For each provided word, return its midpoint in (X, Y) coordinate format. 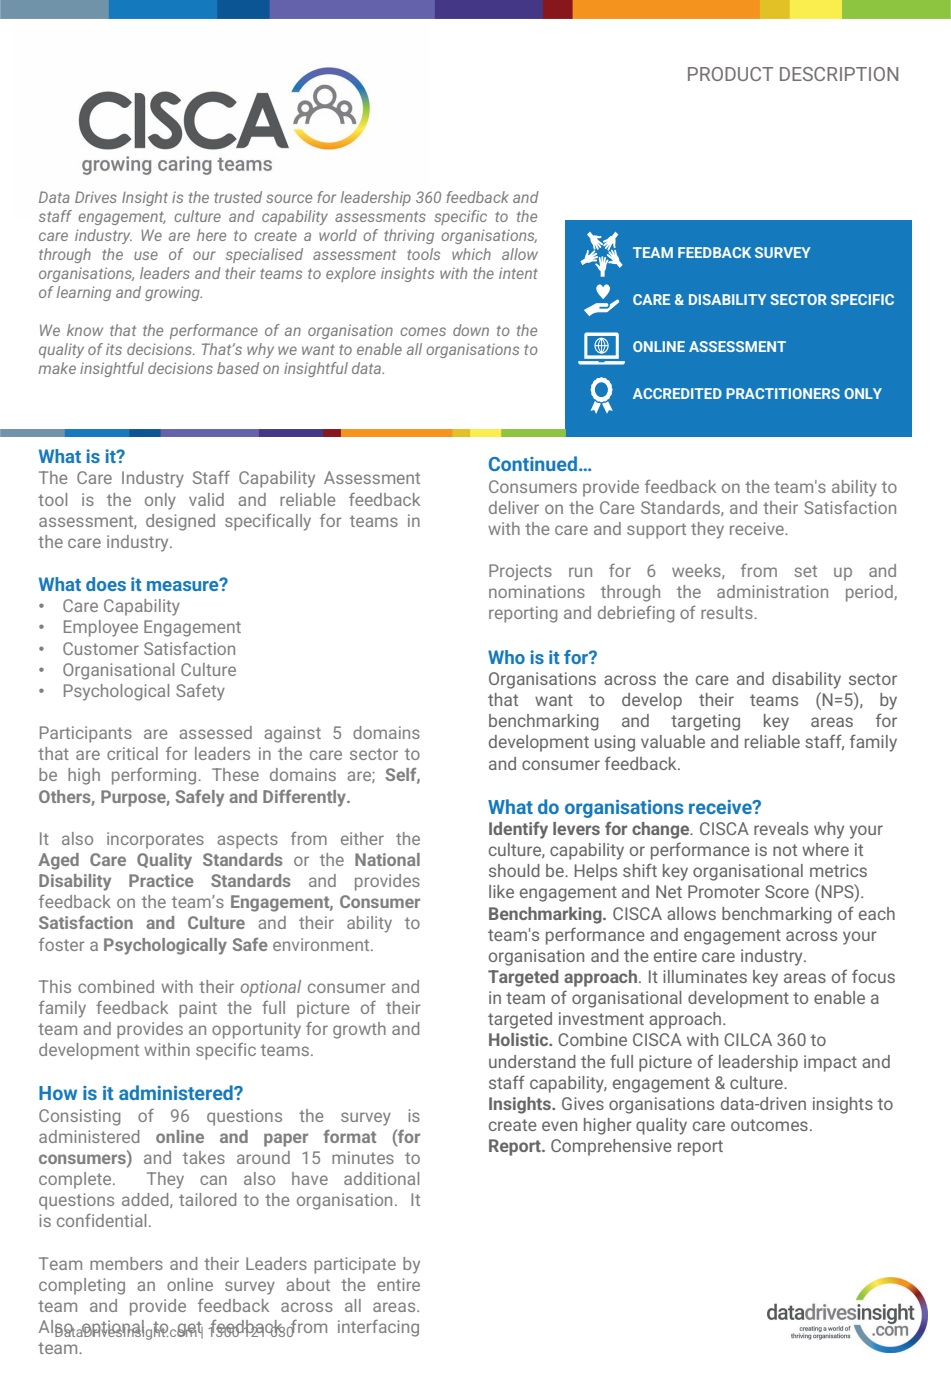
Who (506, 657)
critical (132, 753)
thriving (409, 236)
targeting (705, 722)
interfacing (378, 1328)
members (126, 1263)
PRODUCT (730, 74)
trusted (238, 197)
